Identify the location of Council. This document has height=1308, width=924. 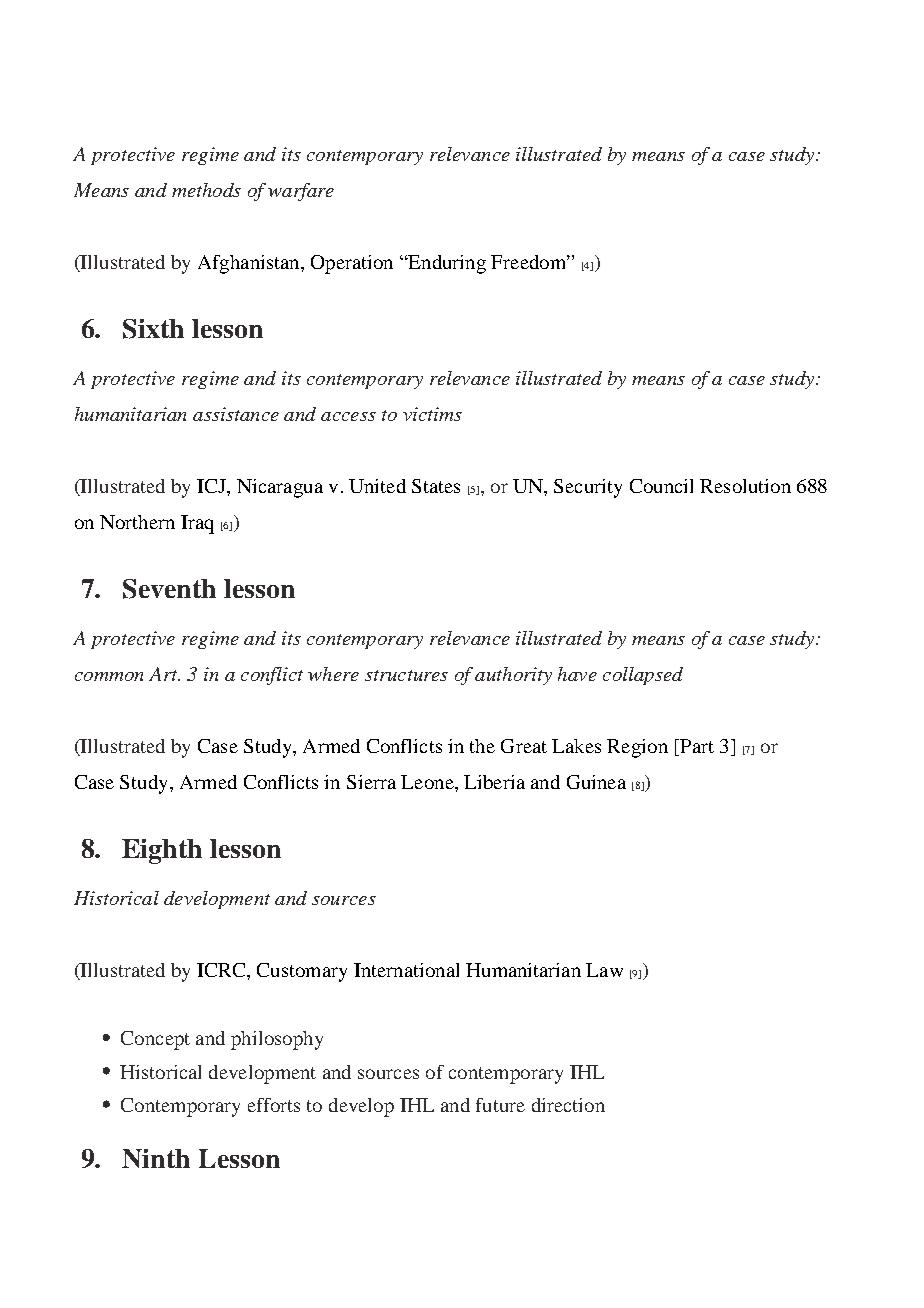
(661, 486).
